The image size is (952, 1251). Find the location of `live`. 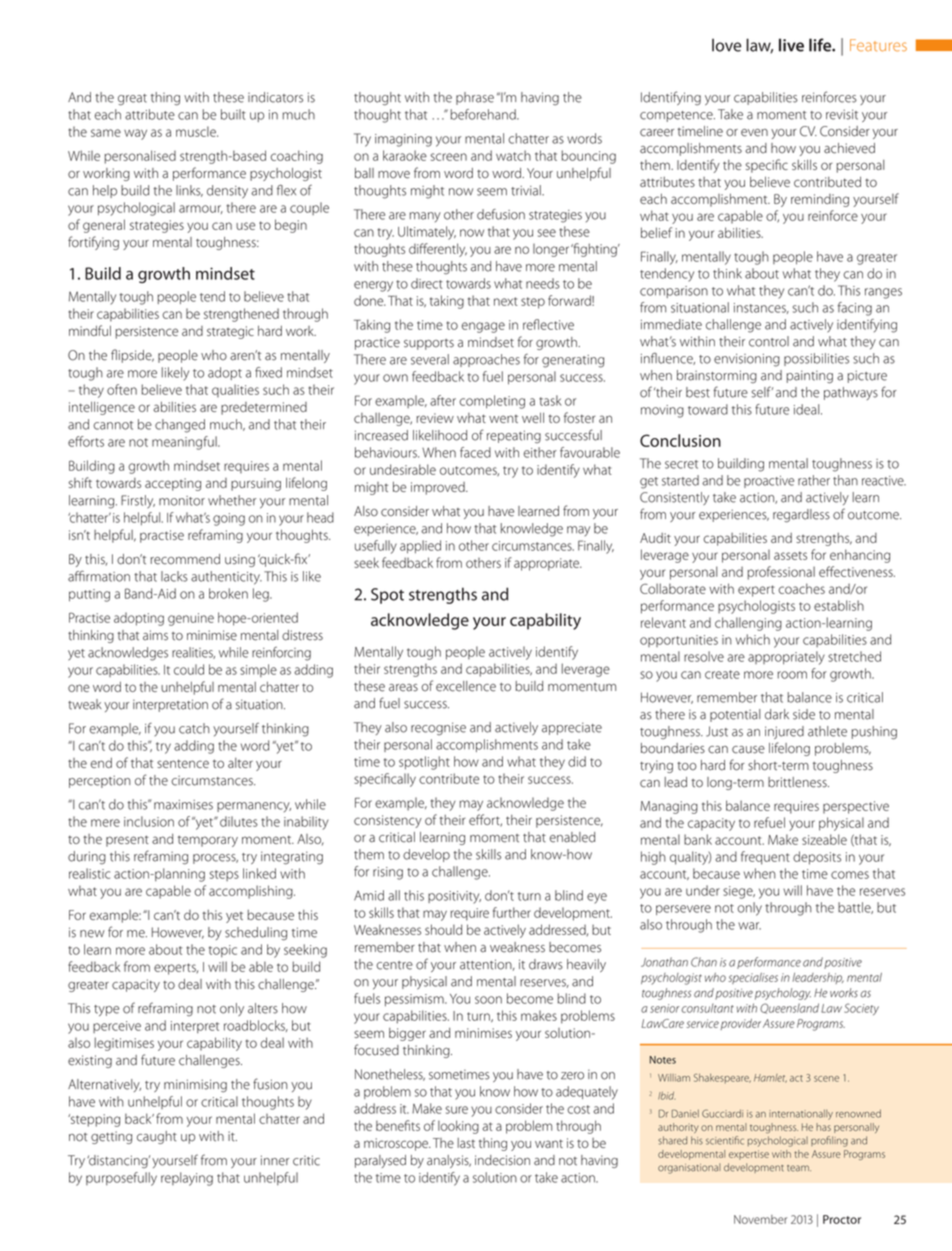

live is located at coordinates (791, 45).
